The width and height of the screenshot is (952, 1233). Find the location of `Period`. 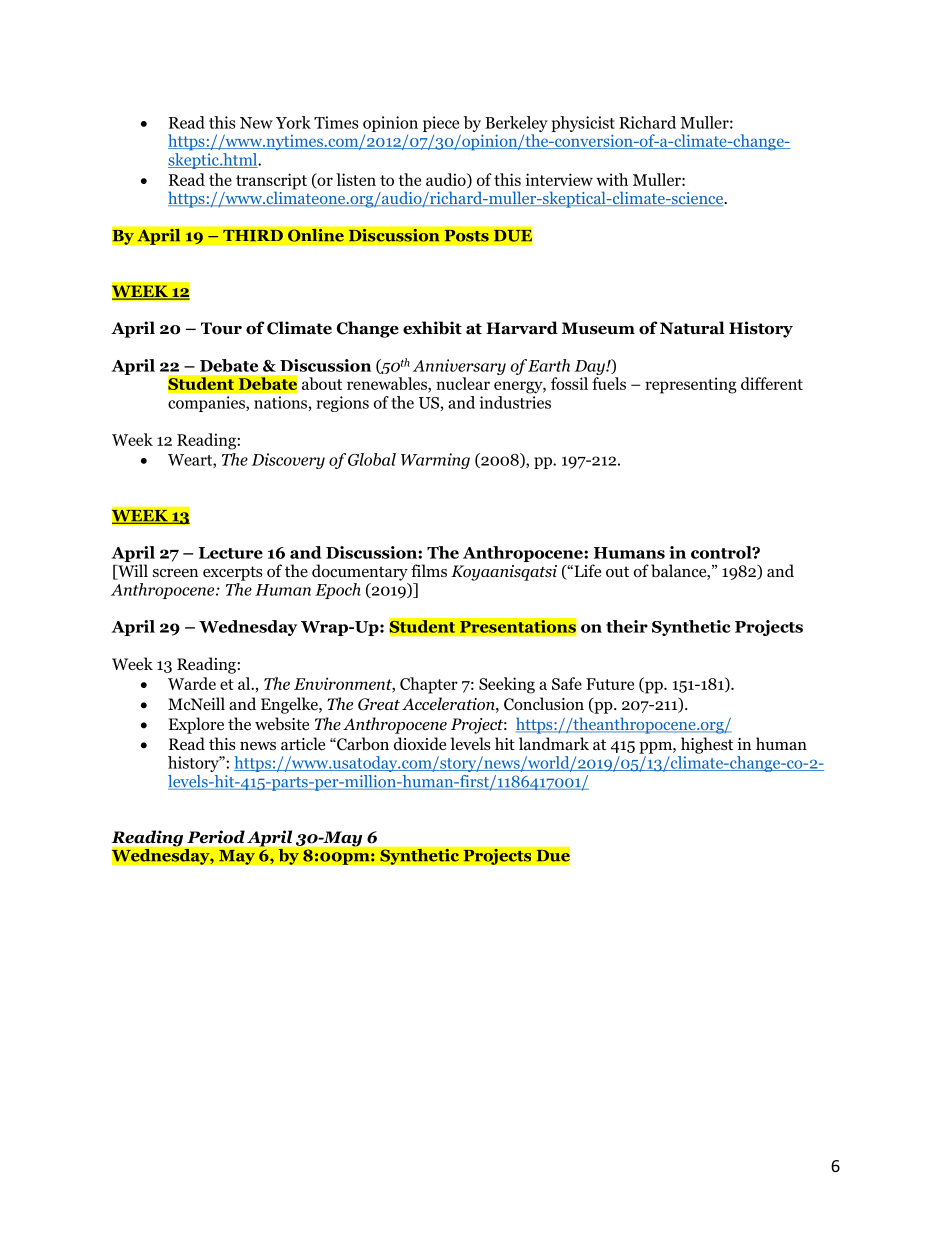

Period is located at coordinates (216, 836).
